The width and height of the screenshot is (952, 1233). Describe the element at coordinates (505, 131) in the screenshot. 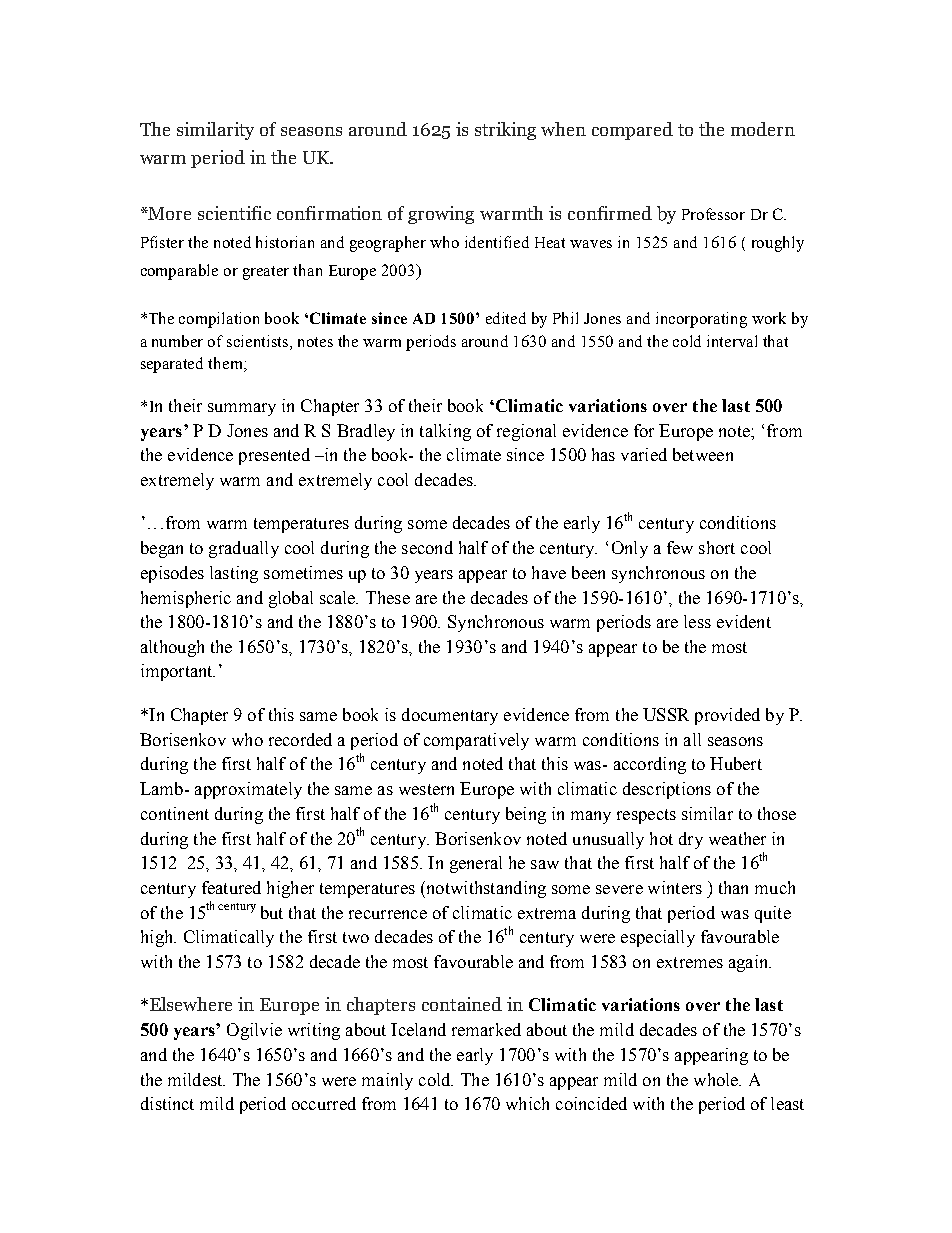

I see `striking` at that location.
